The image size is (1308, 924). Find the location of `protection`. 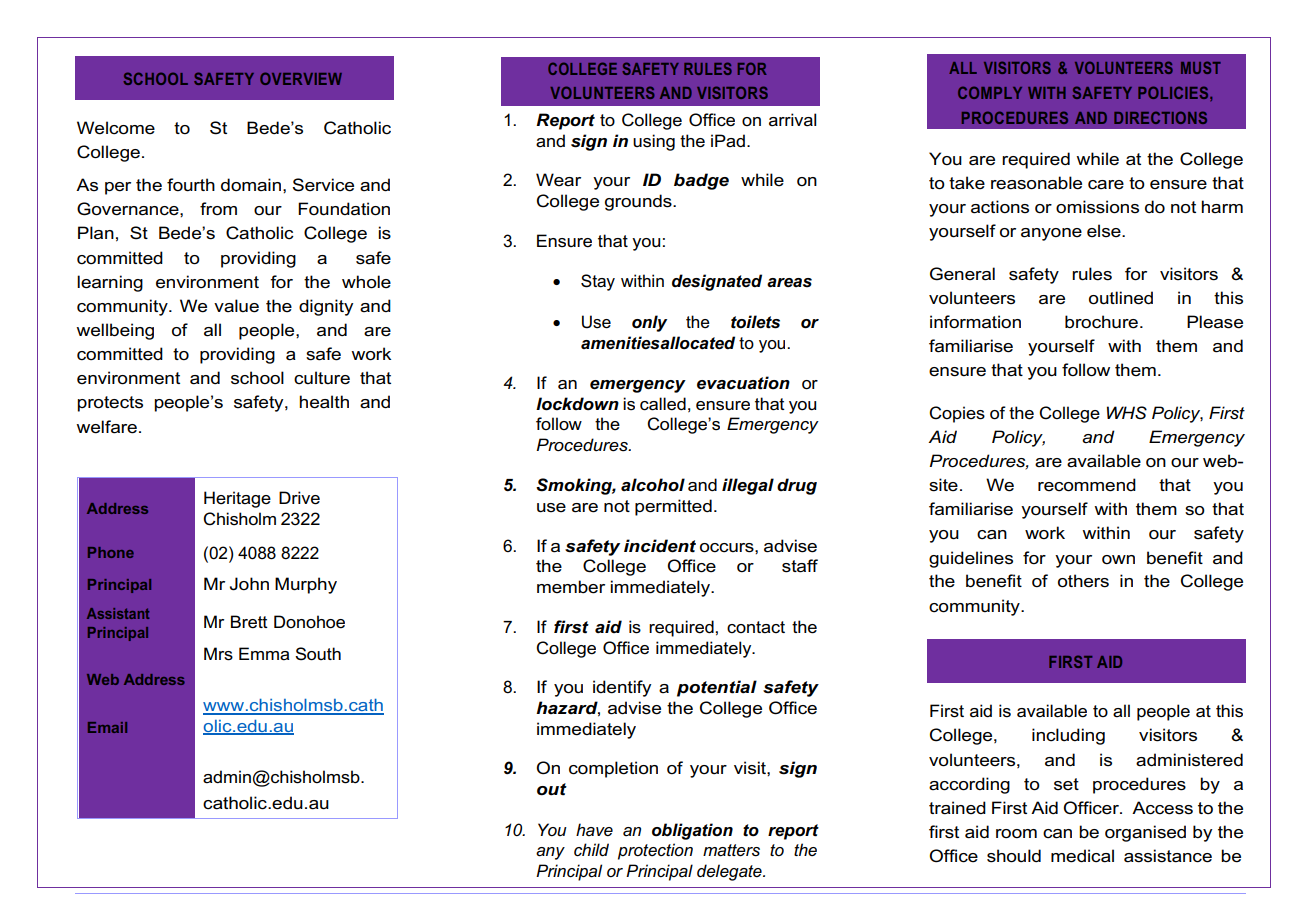

protection is located at coordinates (655, 851).
